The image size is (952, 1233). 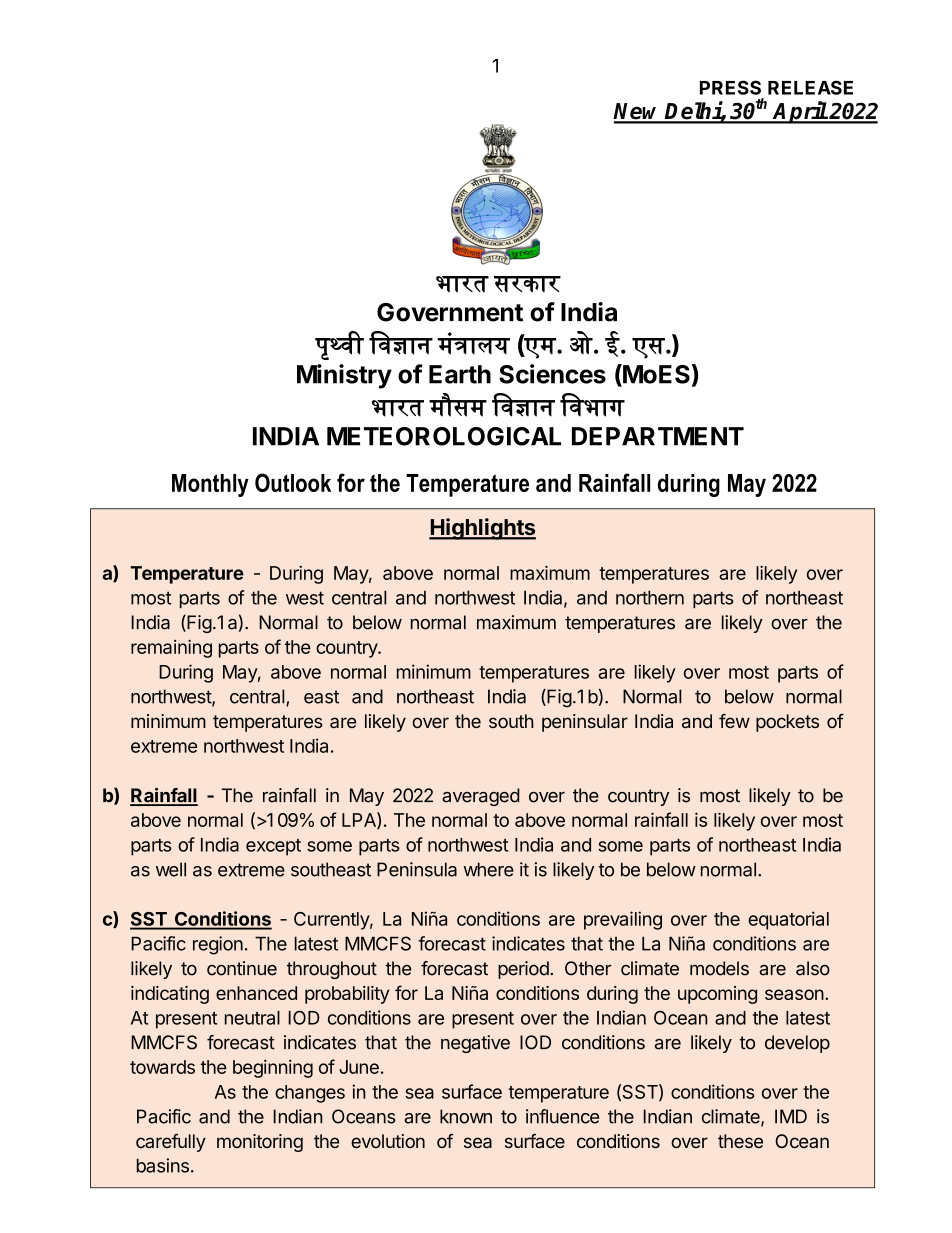 What do you see at coordinates (810, 87) in the screenshot?
I see `RELEASE` at bounding box center [810, 87].
